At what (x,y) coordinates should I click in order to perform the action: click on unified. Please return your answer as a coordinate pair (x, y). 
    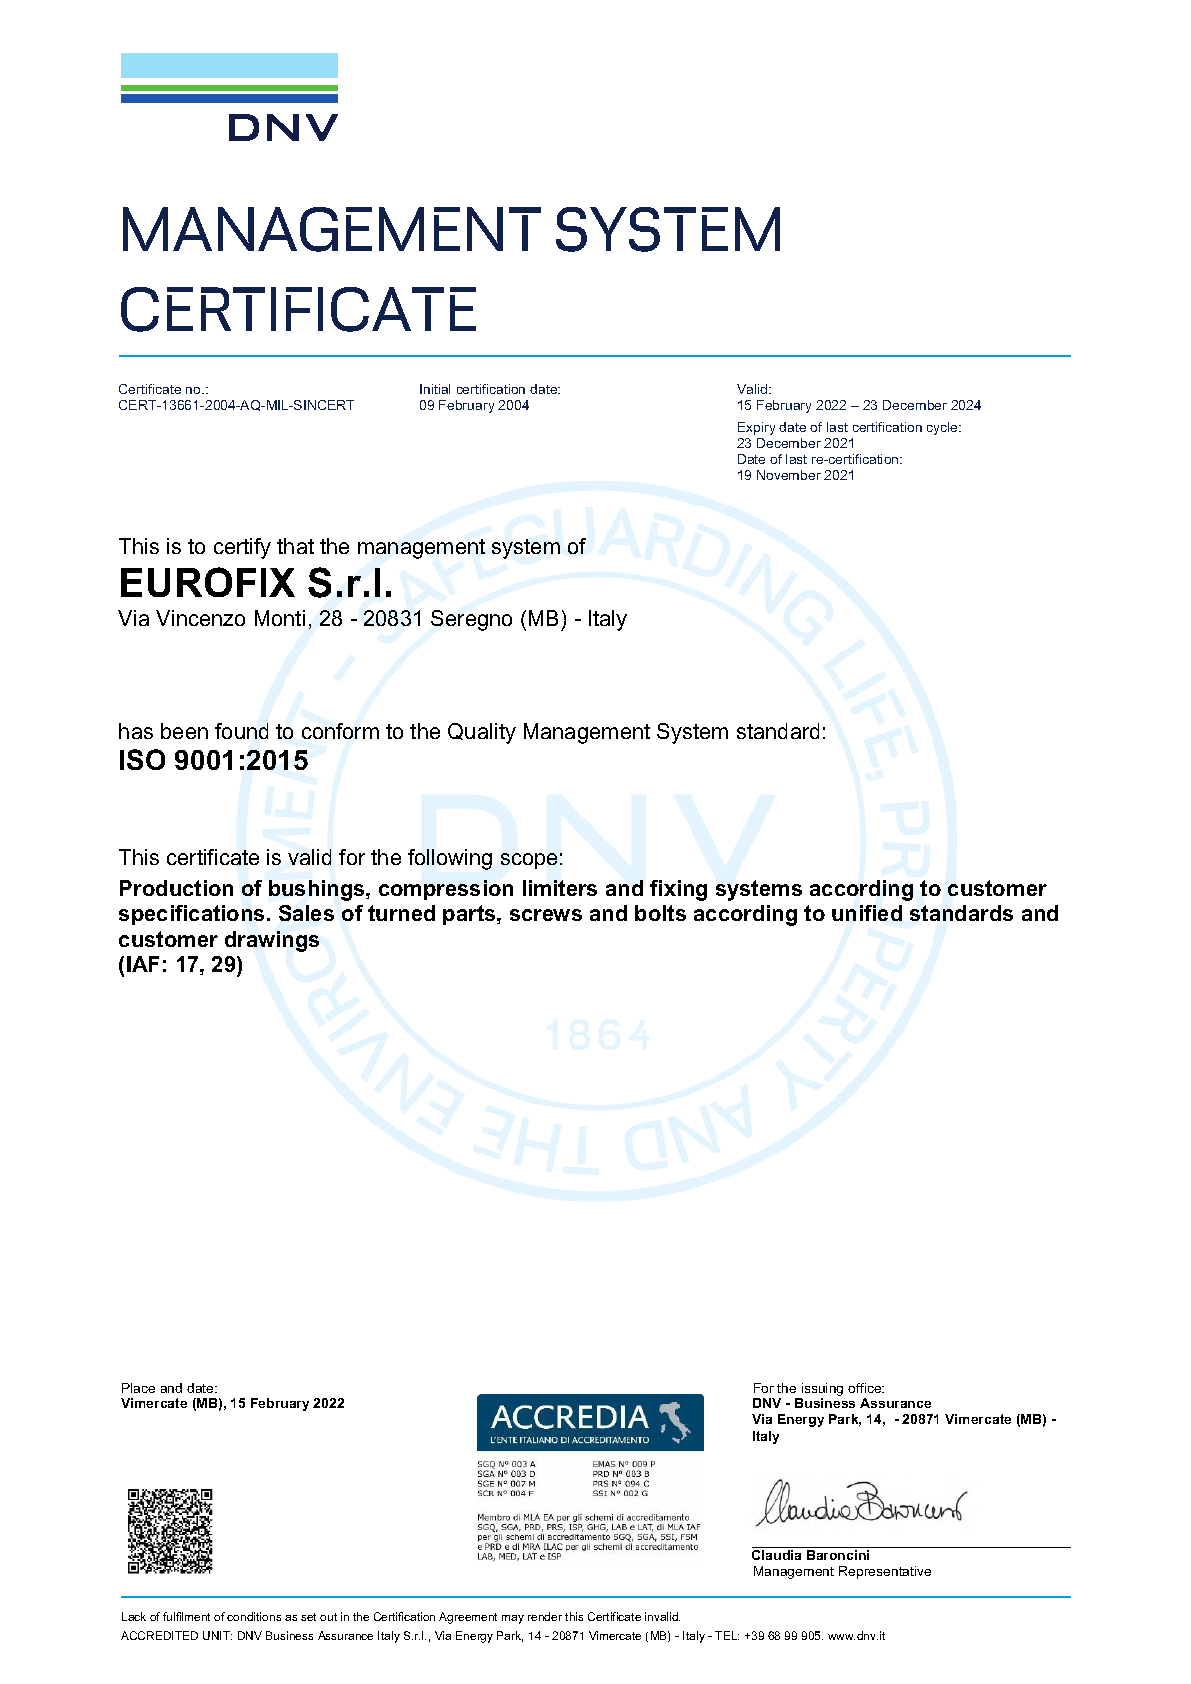
    Looking at the image, I should click on (867, 913).
